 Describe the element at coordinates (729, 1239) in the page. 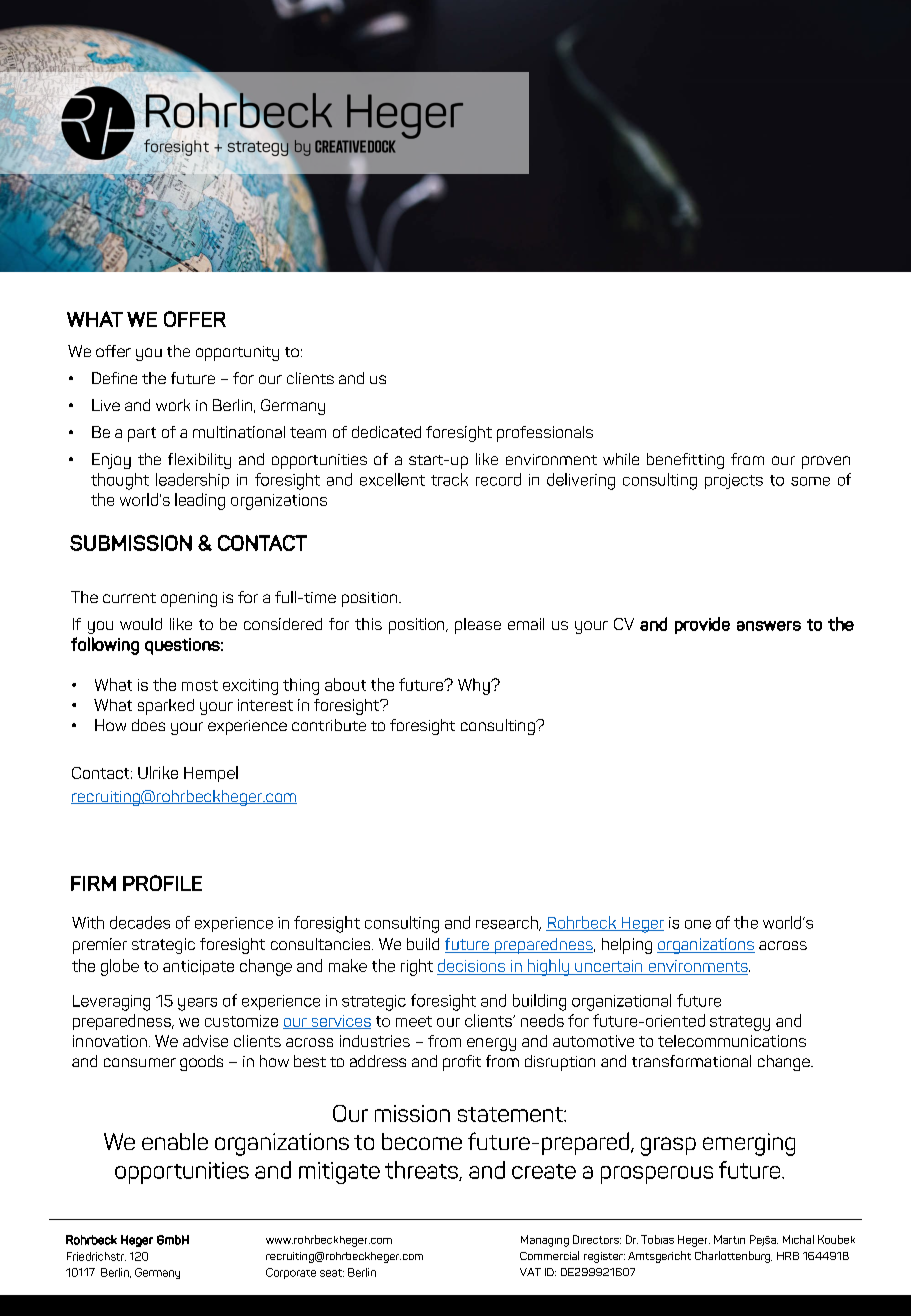

I see `Martin` at that location.
